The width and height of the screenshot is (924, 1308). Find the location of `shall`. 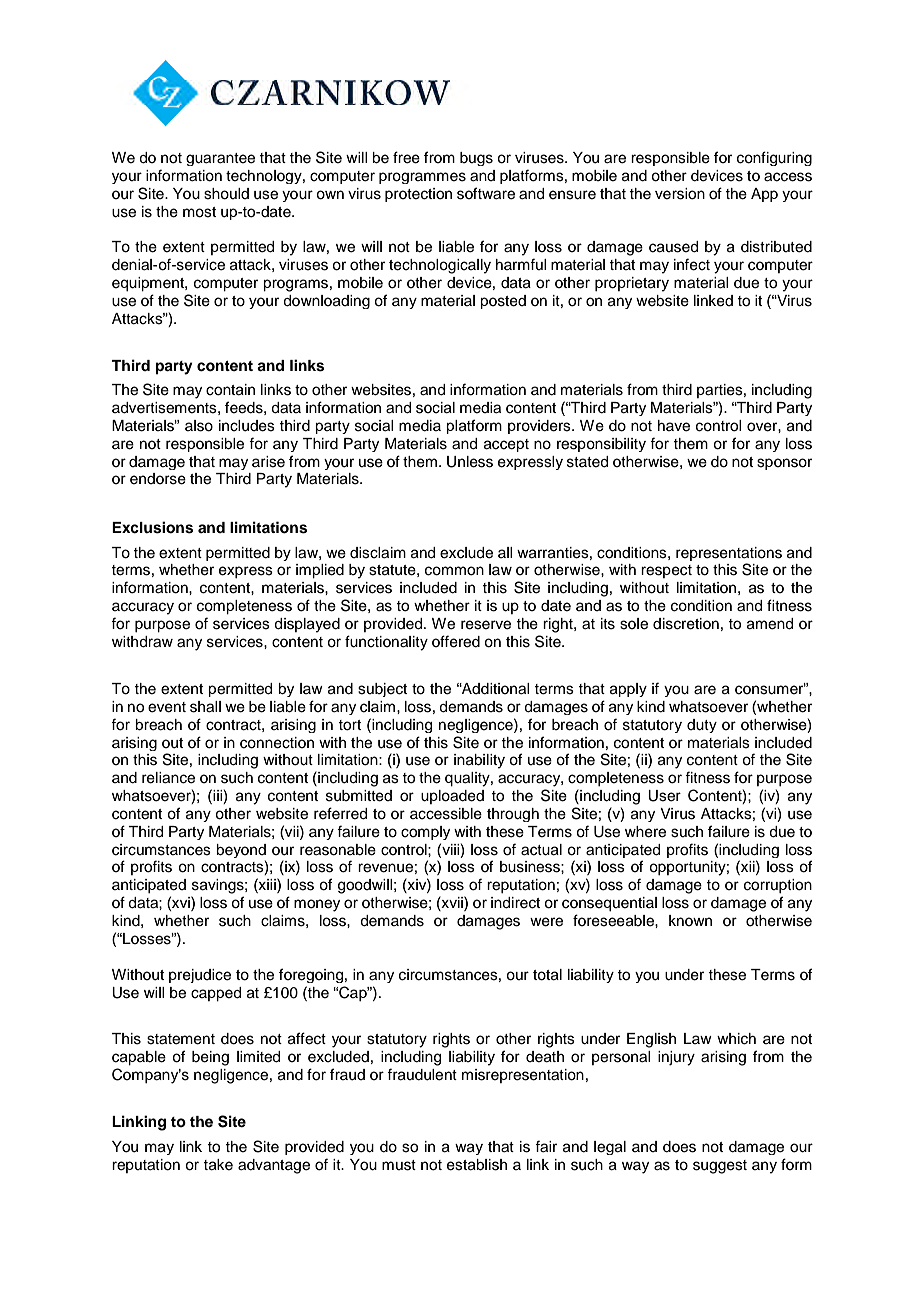

shall is located at coordinates (205, 707).
